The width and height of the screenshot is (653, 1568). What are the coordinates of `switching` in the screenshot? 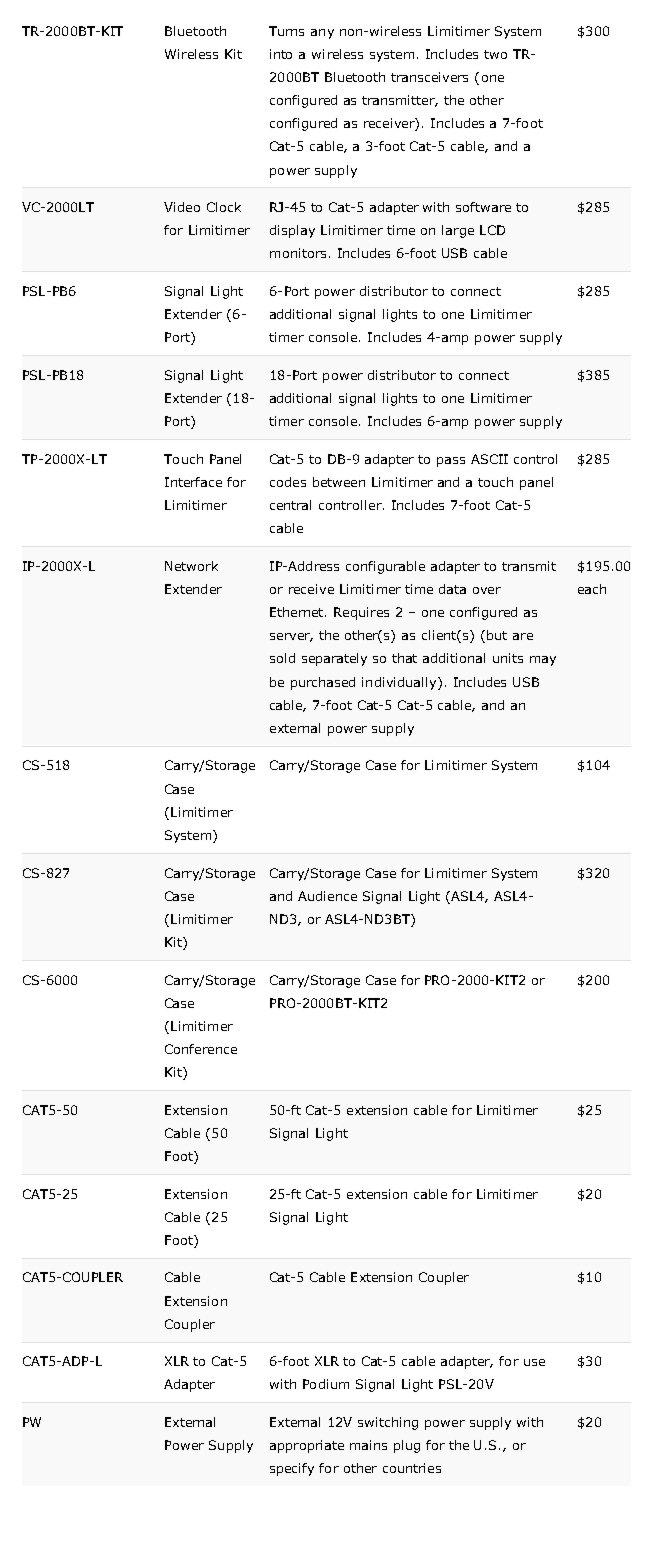 It's located at (388, 1423).
